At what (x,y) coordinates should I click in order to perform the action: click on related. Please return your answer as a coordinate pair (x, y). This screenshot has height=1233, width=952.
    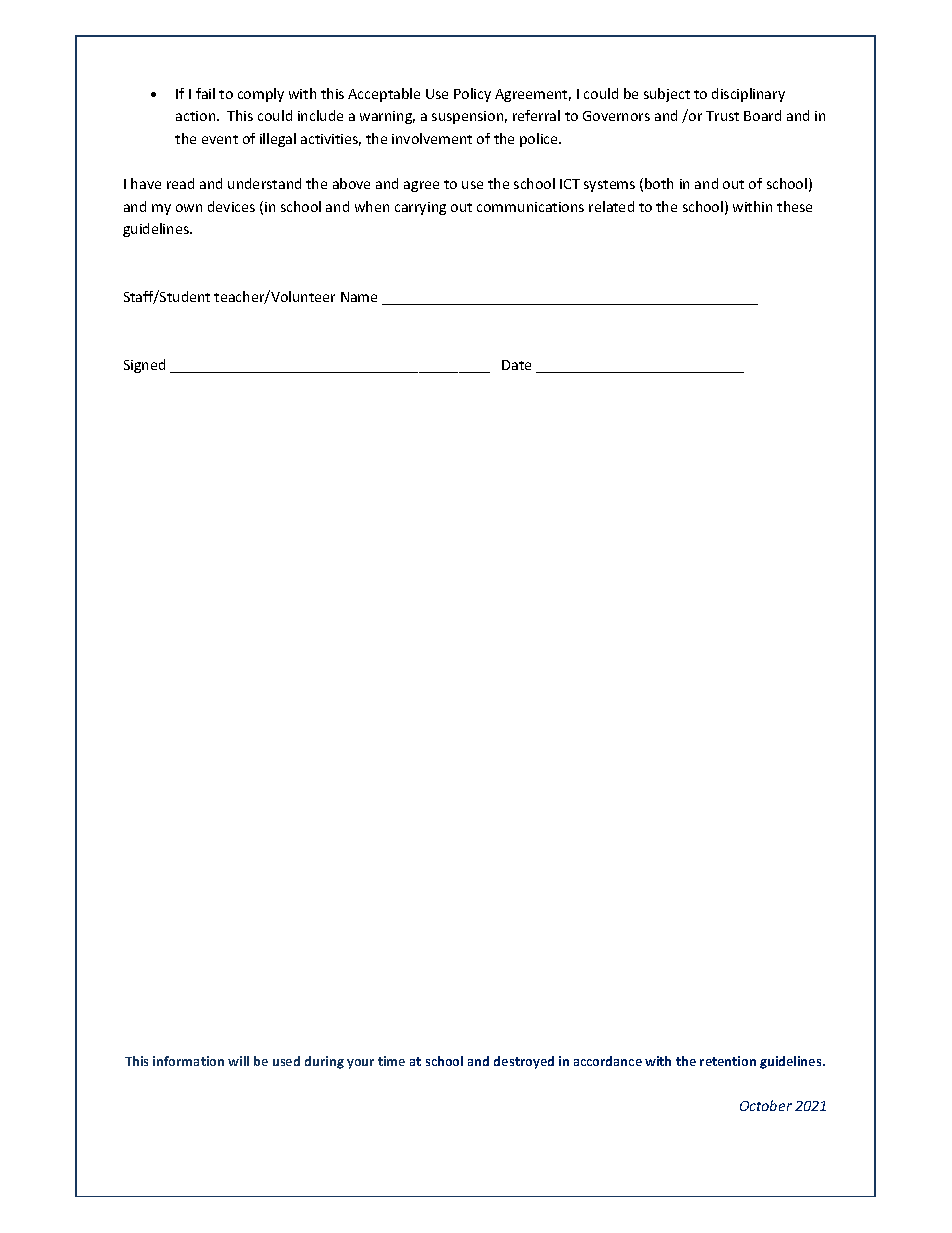
    Looking at the image, I should click on (611, 206).
